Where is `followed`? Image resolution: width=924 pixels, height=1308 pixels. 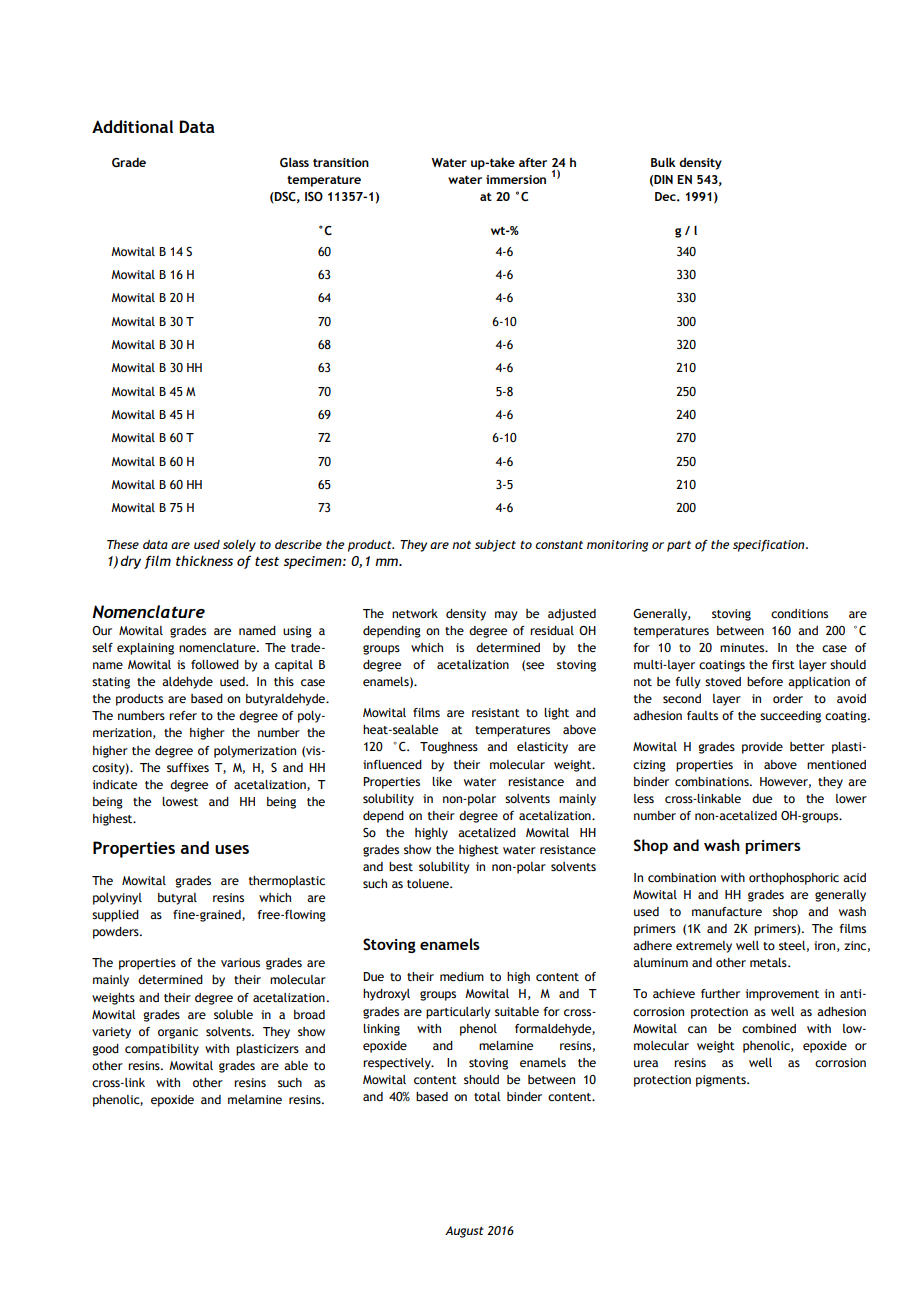
followed is located at coordinates (215, 664).
